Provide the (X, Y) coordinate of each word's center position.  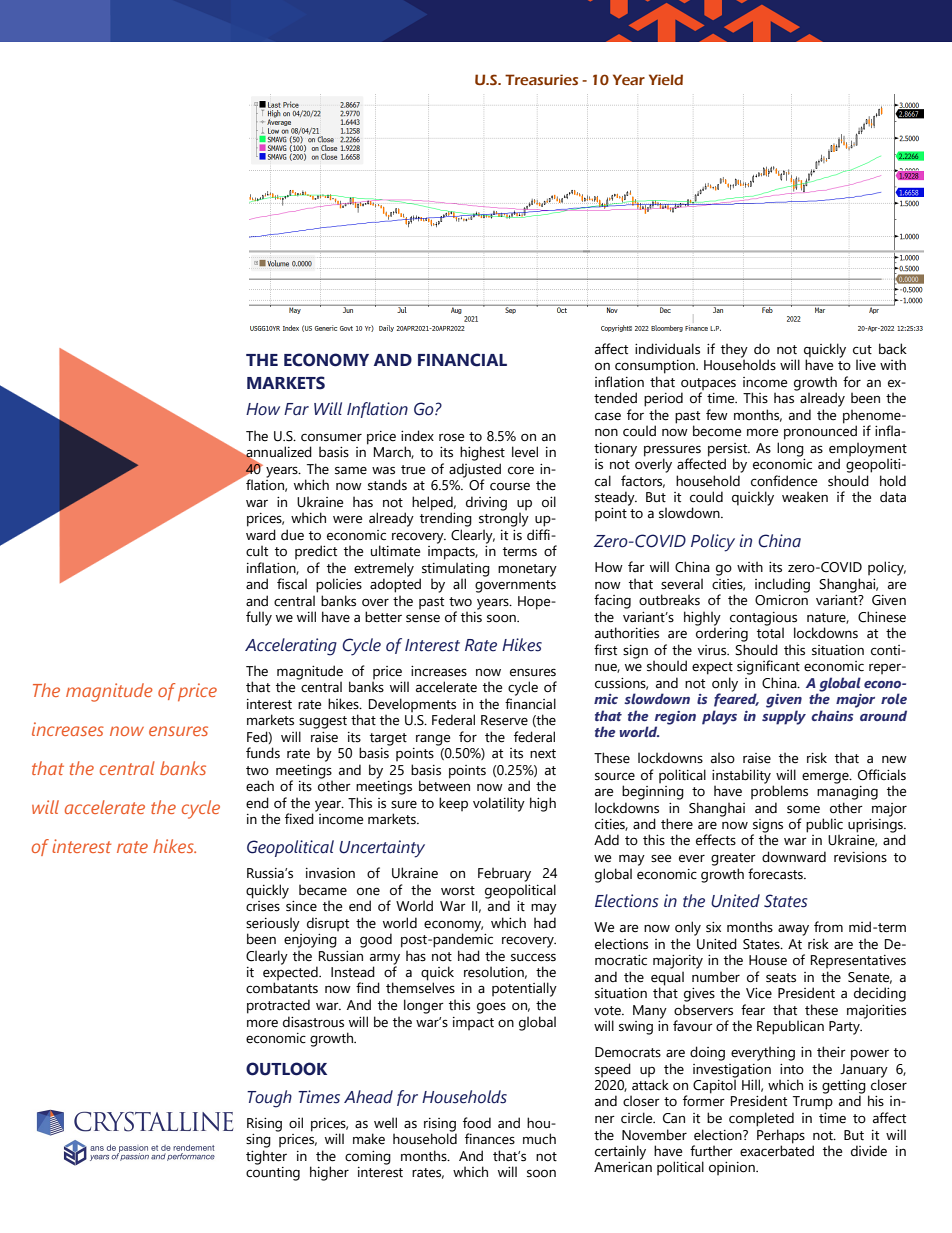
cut (862, 350)
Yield (666, 79)
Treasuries (541, 79)
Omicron (781, 600)
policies (339, 585)
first (605, 650)
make (369, 1139)
